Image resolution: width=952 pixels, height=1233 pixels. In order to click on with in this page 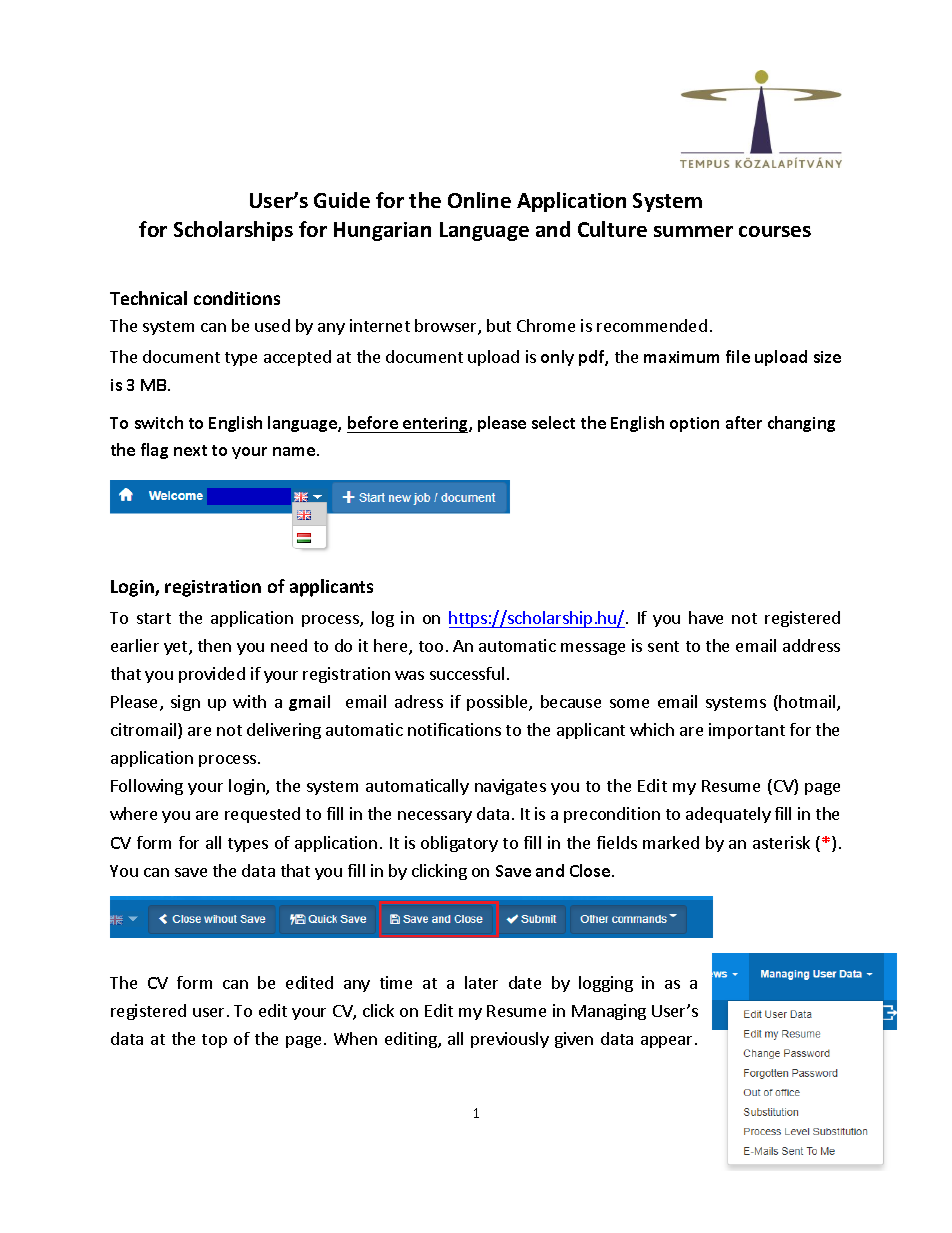, I will do `click(249, 701)`.
